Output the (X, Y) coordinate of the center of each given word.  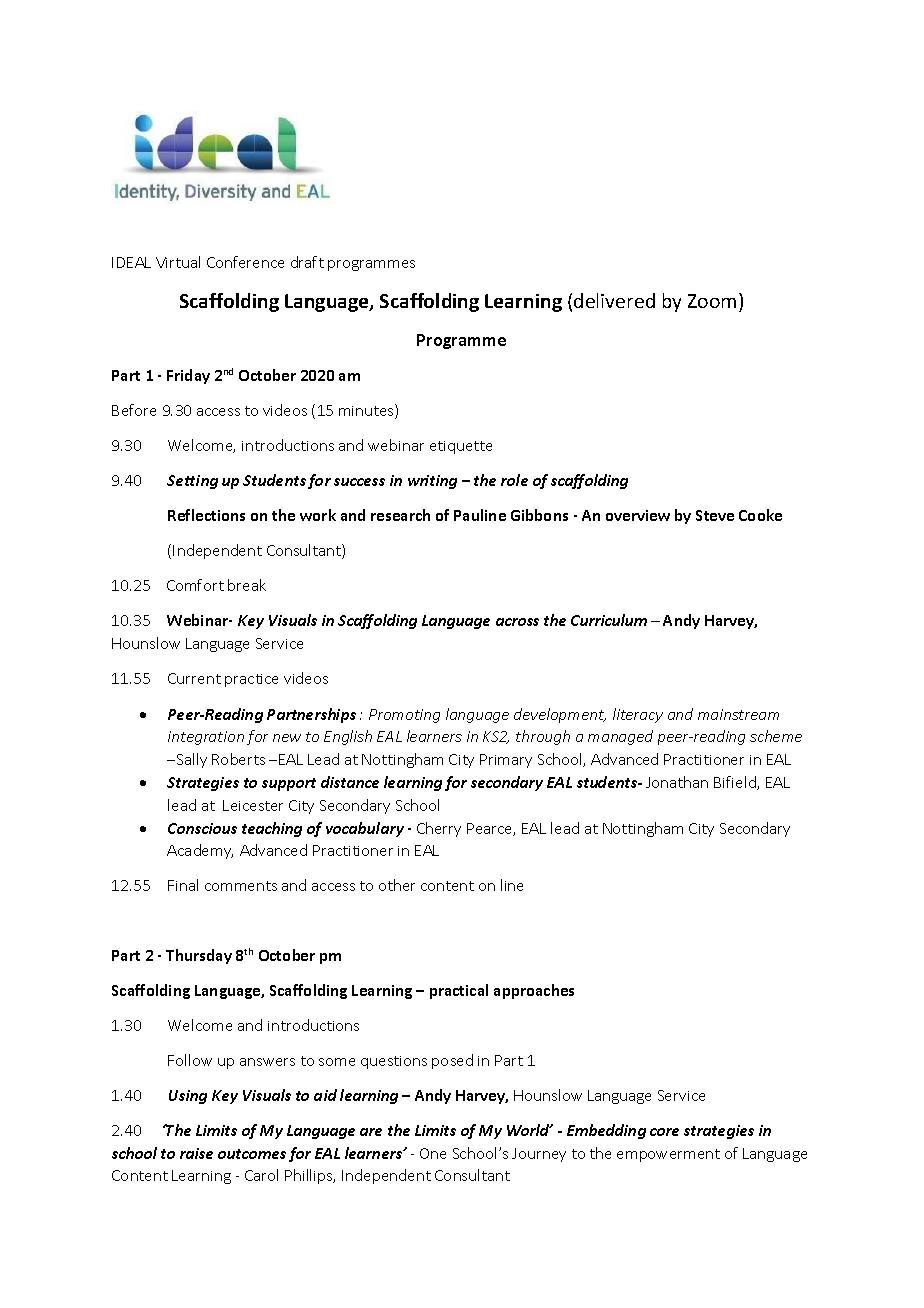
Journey (539, 1155)
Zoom (712, 301)
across (517, 622)
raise (196, 1153)
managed (620, 737)
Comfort (195, 585)
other (397, 885)
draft (307, 262)
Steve (715, 515)
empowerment (668, 1155)
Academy (200, 851)
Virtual (178, 262)
